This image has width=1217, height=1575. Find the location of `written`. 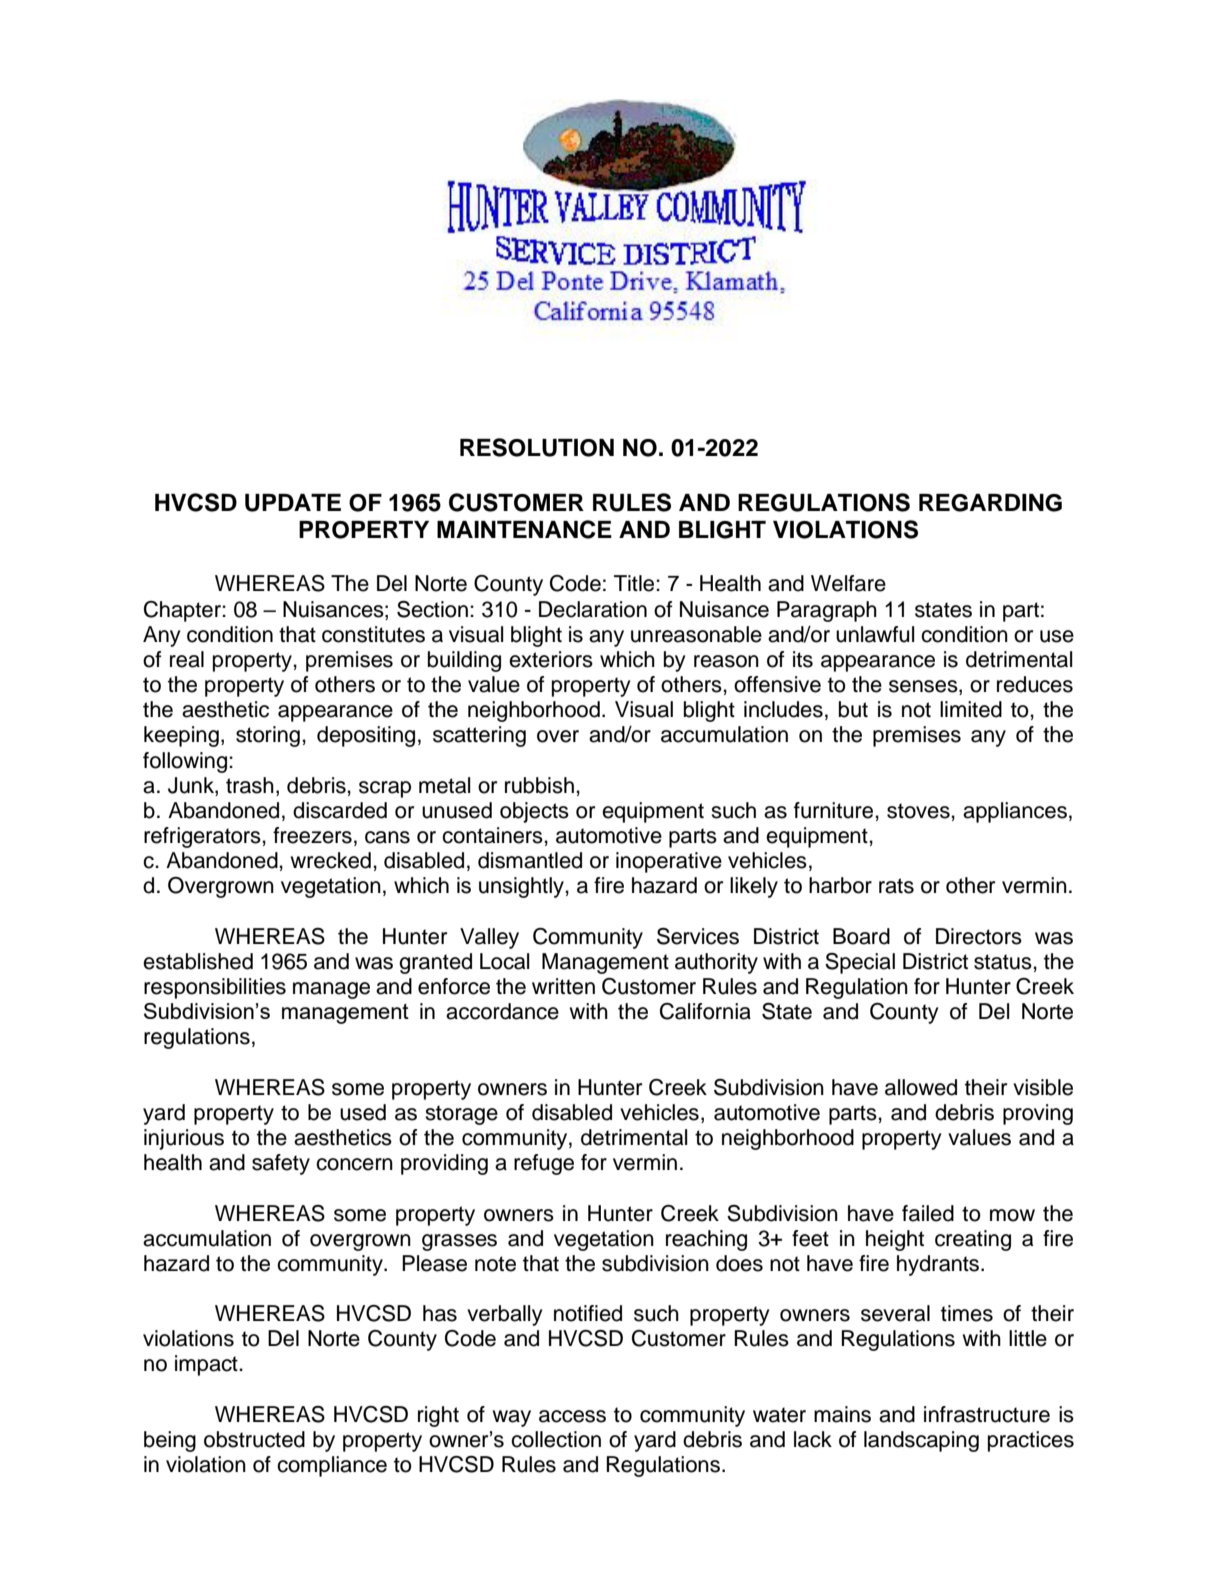

written is located at coordinates (563, 986).
